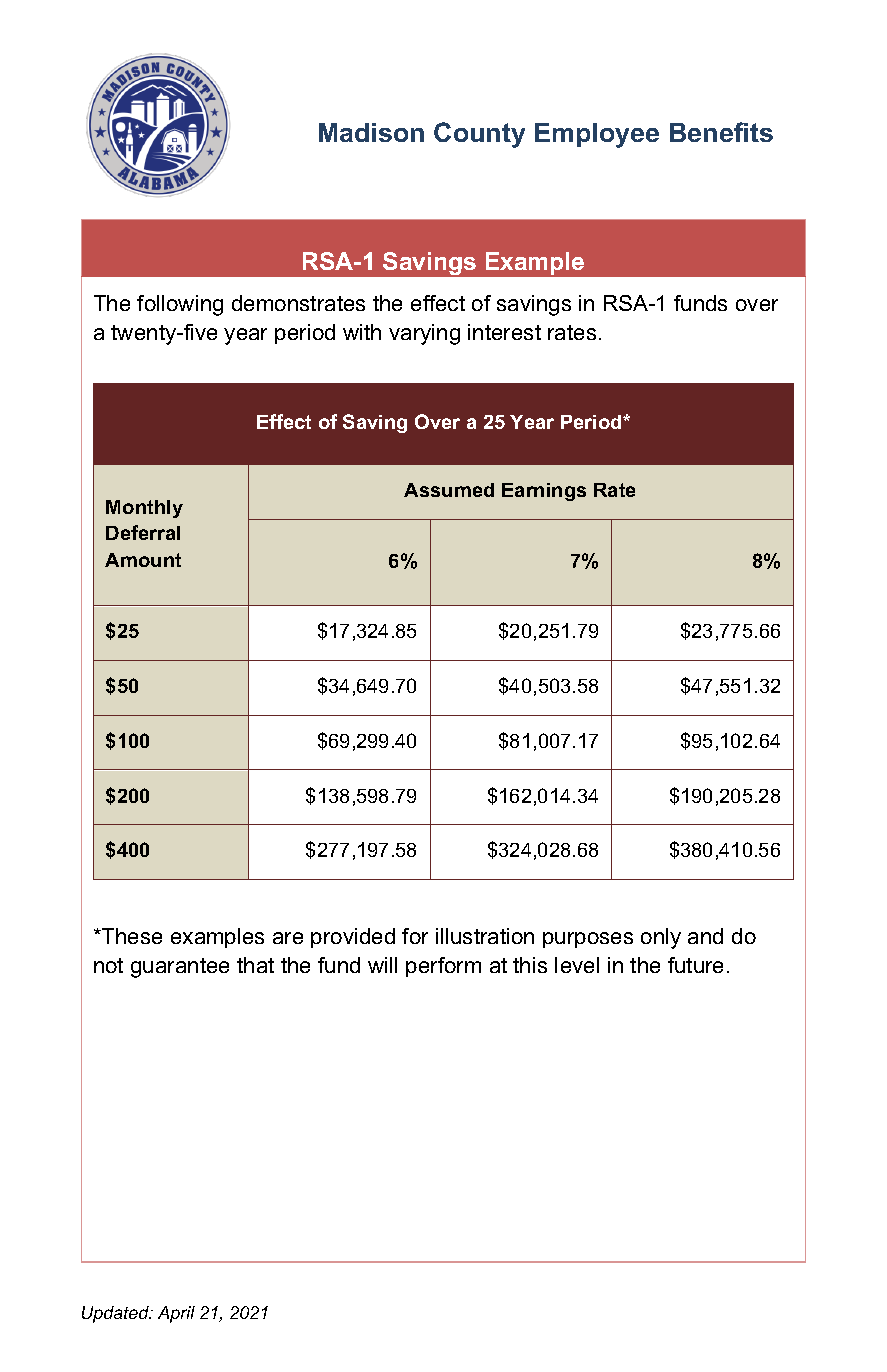  What do you see at coordinates (144, 509) in the screenshot?
I see `Monthly` at bounding box center [144, 509].
